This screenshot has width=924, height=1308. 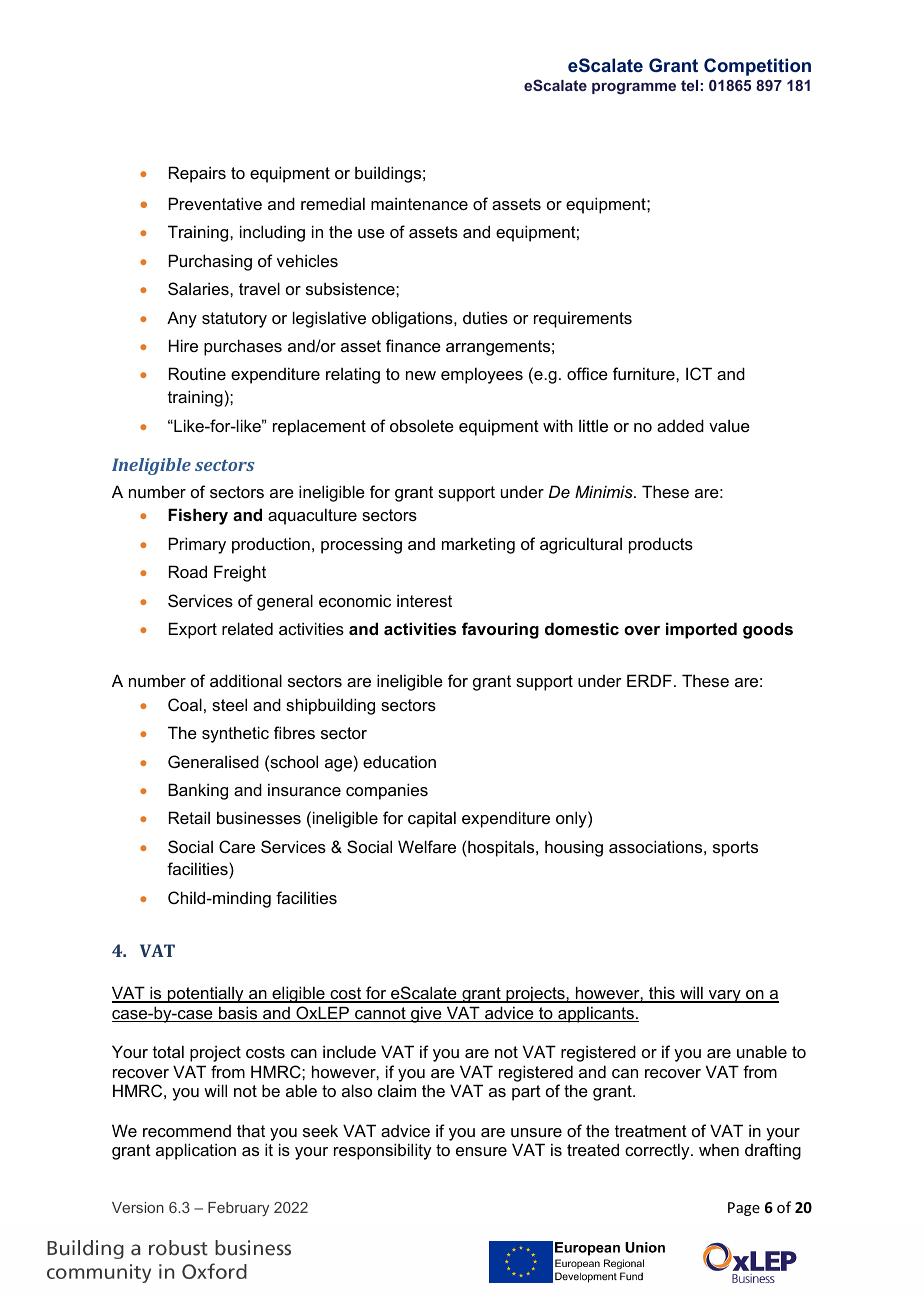 I want to click on when, so click(x=719, y=1150).
